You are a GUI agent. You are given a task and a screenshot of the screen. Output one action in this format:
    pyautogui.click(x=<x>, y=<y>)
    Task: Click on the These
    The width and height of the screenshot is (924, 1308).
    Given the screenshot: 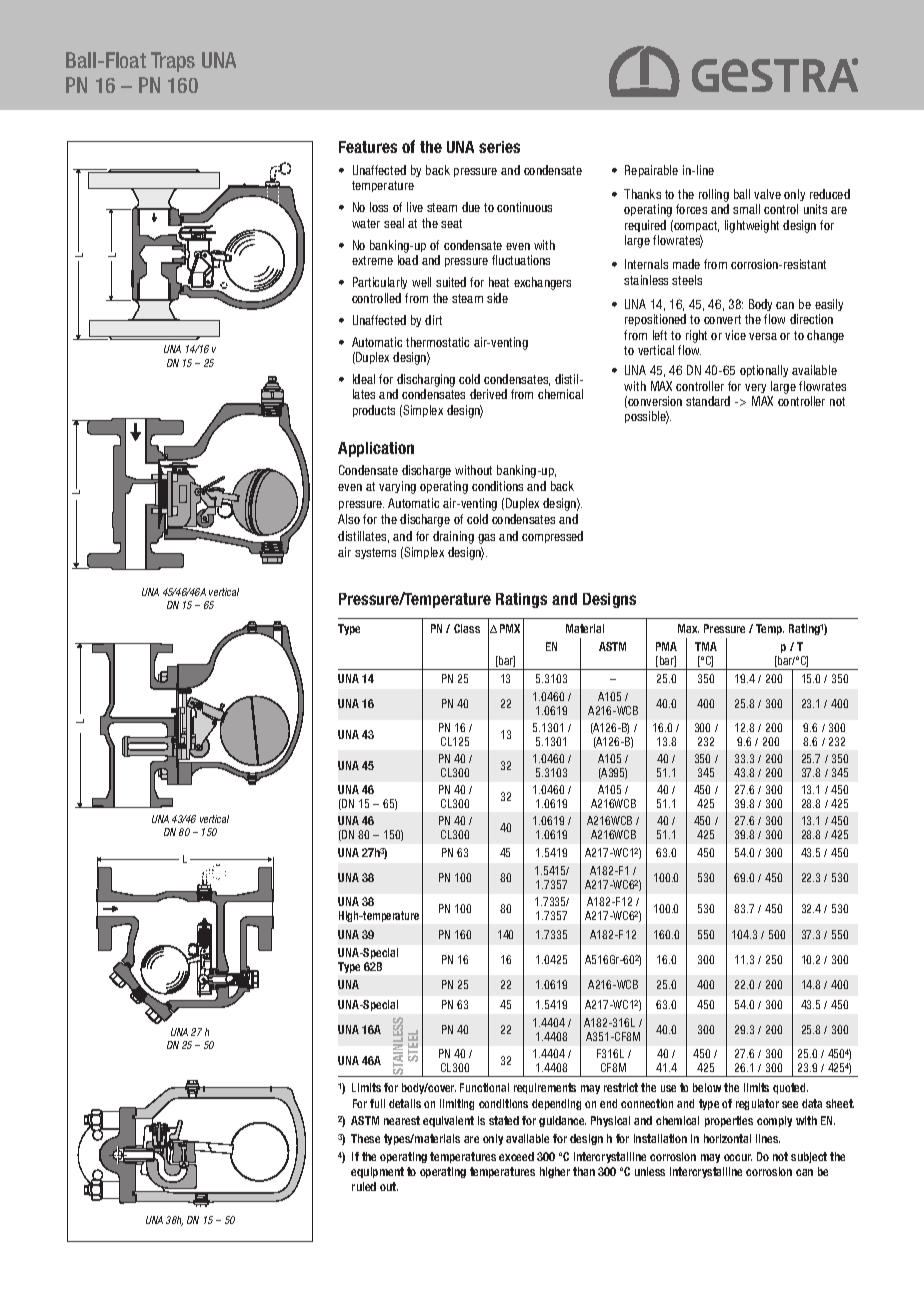 What is the action you would take?
    pyautogui.click(x=365, y=1138)
